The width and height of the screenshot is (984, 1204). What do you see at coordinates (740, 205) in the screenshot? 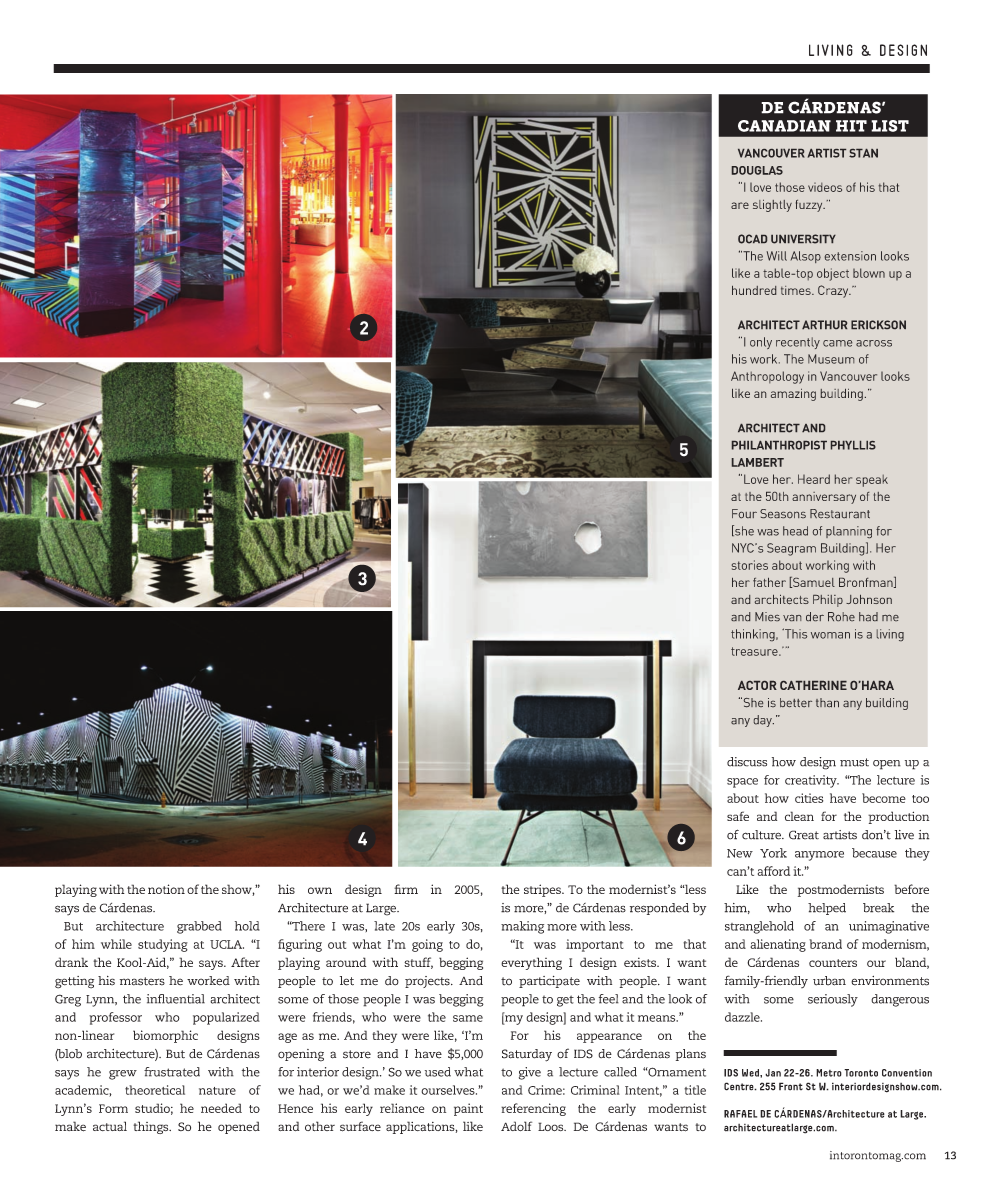
I see `are` at bounding box center [740, 205].
